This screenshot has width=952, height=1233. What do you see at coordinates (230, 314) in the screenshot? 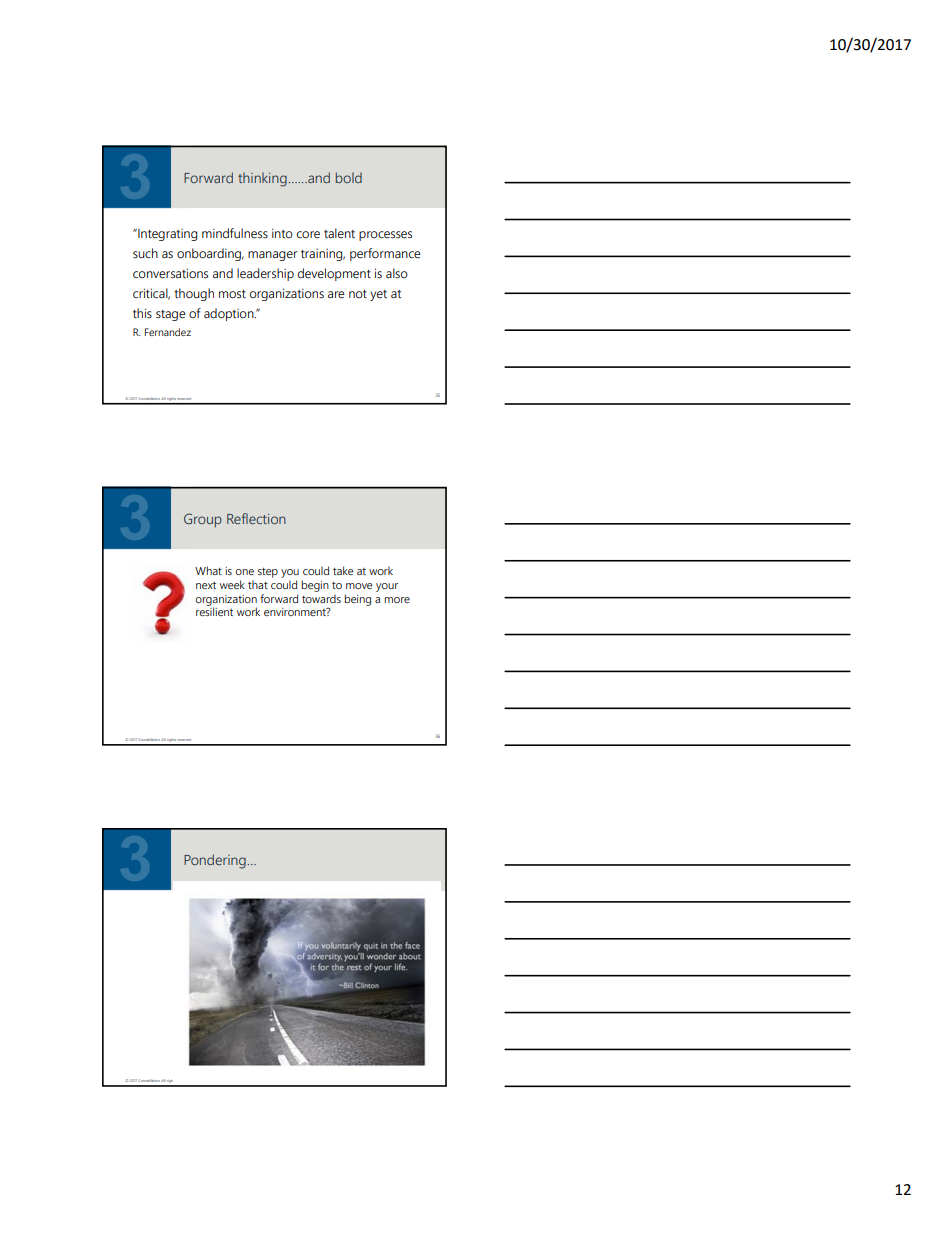
I see `adoption` at bounding box center [230, 314].
